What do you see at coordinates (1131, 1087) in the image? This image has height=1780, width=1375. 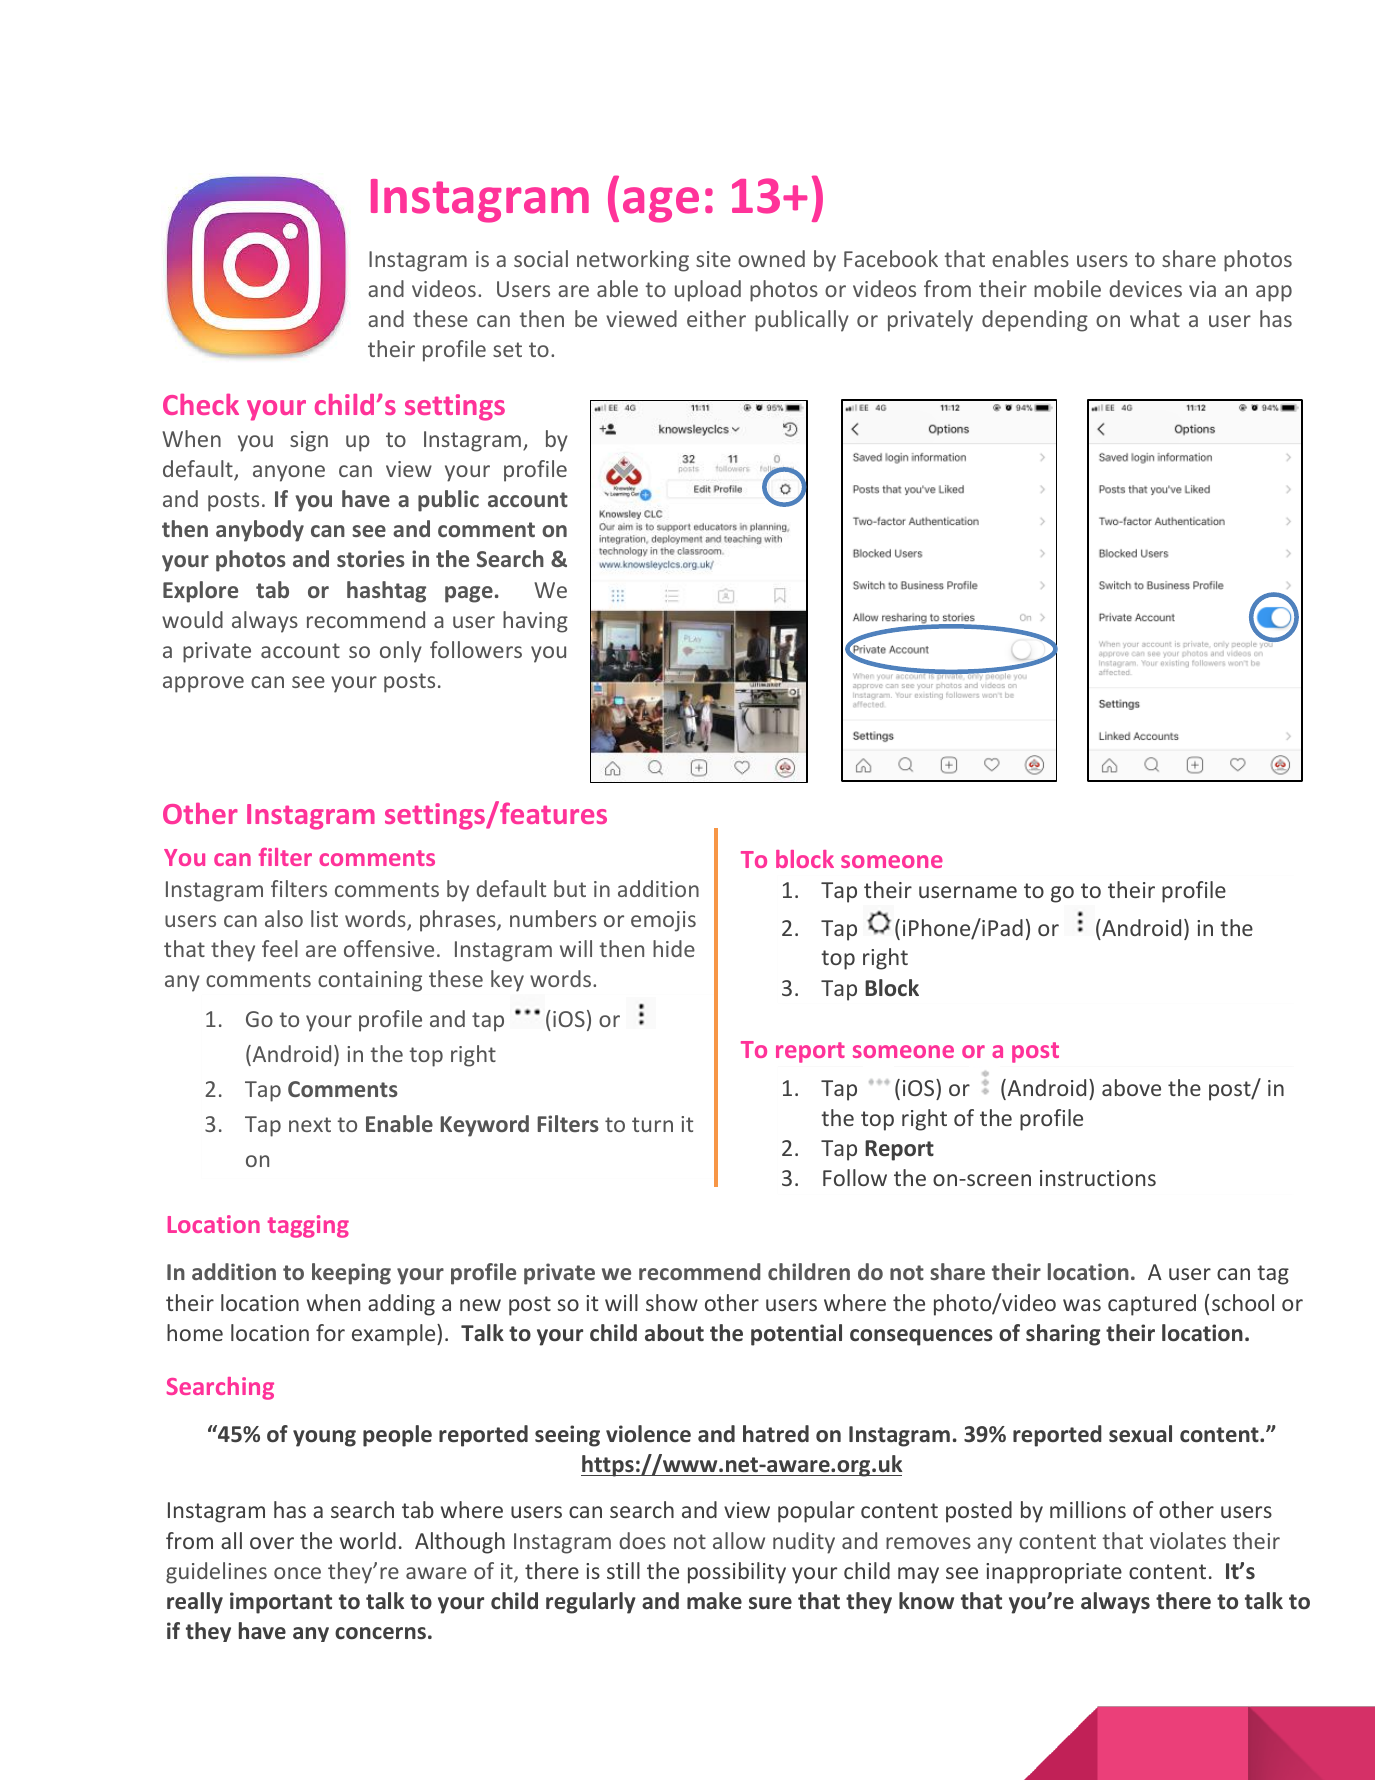 I see `above` at bounding box center [1131, 1087].
